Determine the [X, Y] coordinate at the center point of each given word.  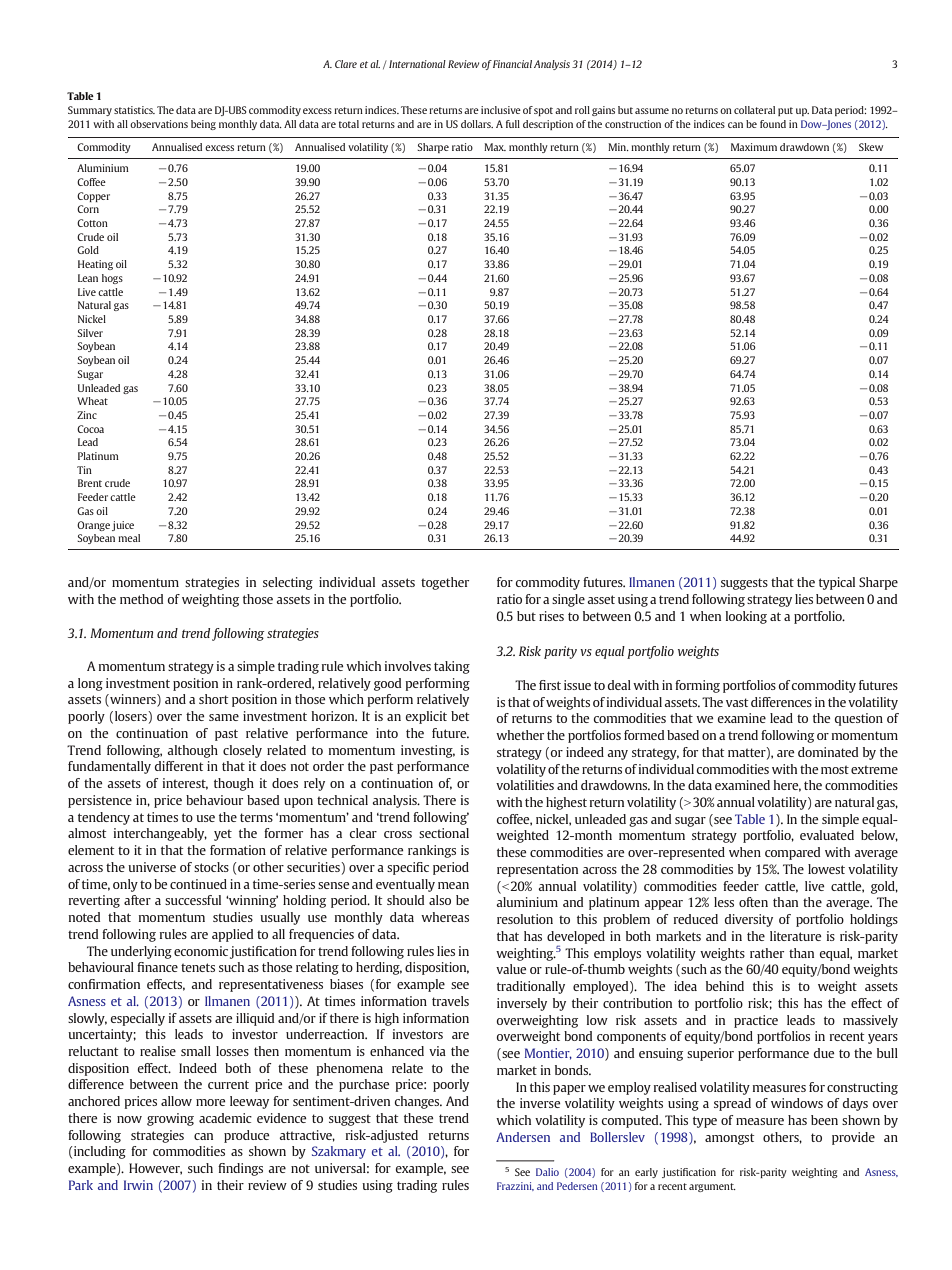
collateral [754, 110]
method [141, 599]
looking [746, 617]
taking [452, 667]
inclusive [501, 110]
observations [159, 124]
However [155, 1169]
